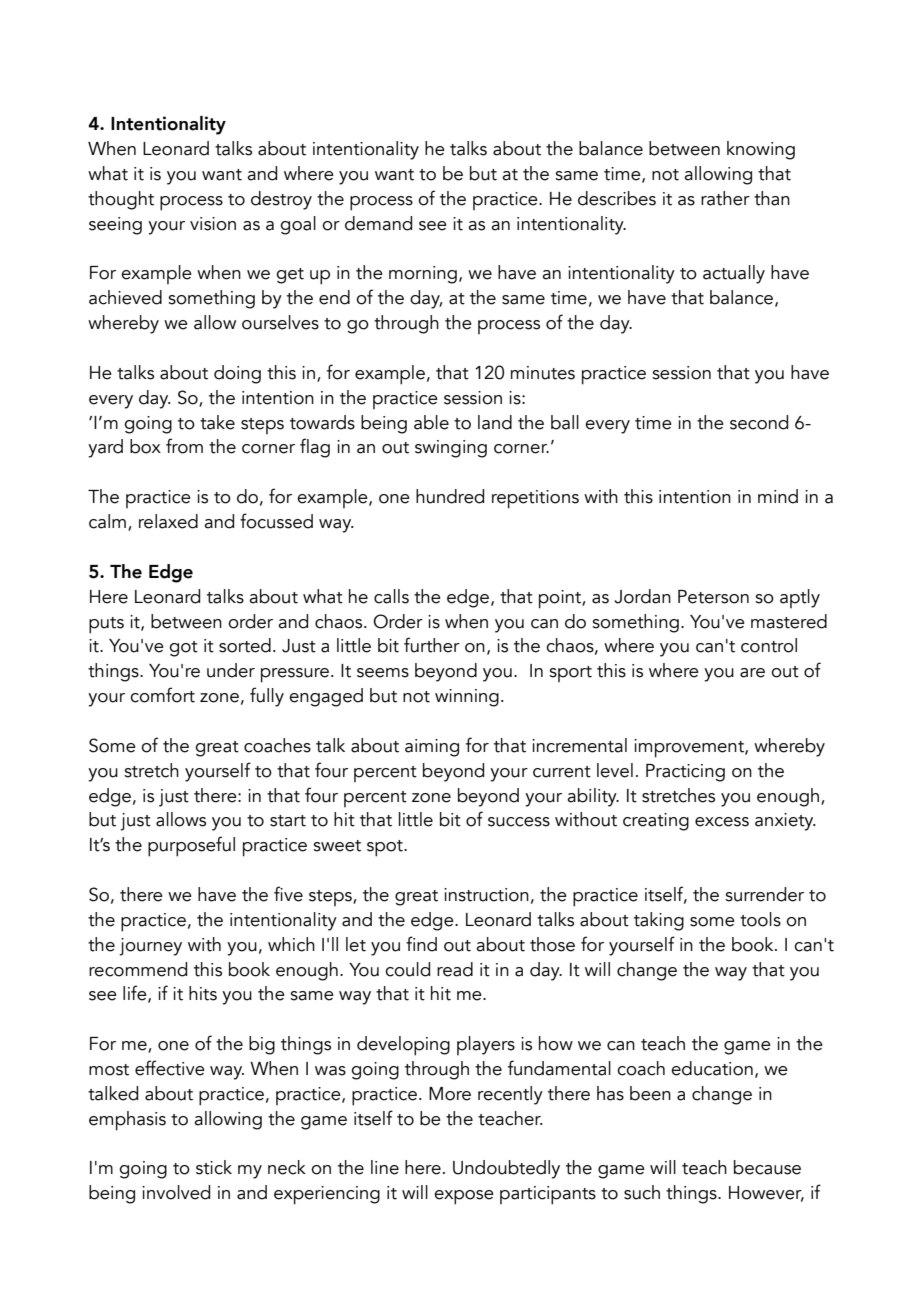 This page has height=1308, width=924. Describe the element at coordinates (214, 1167) in the page. I see `stick` at that location.
